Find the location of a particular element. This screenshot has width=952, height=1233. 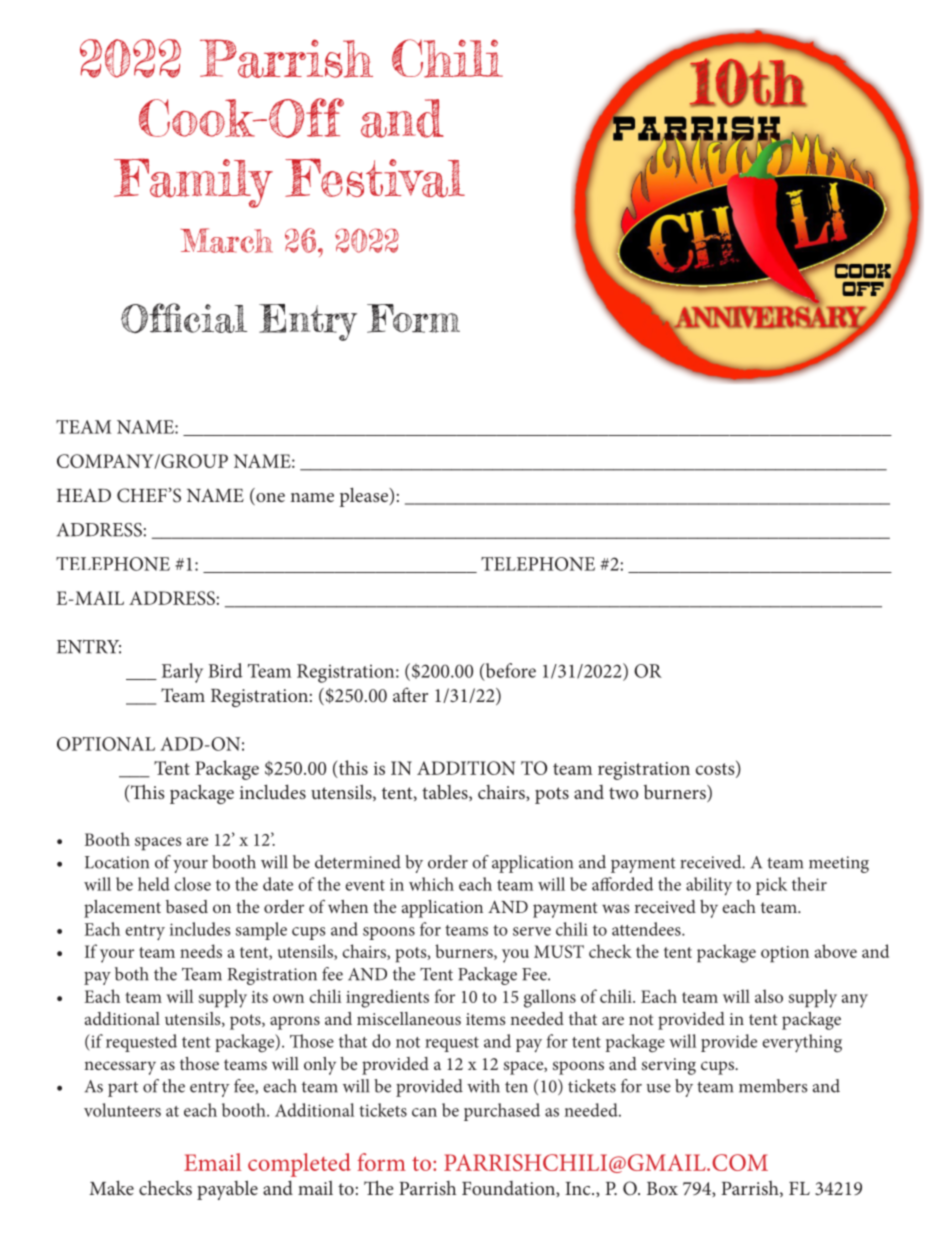

payable is located at coordinates (227, 1190).
